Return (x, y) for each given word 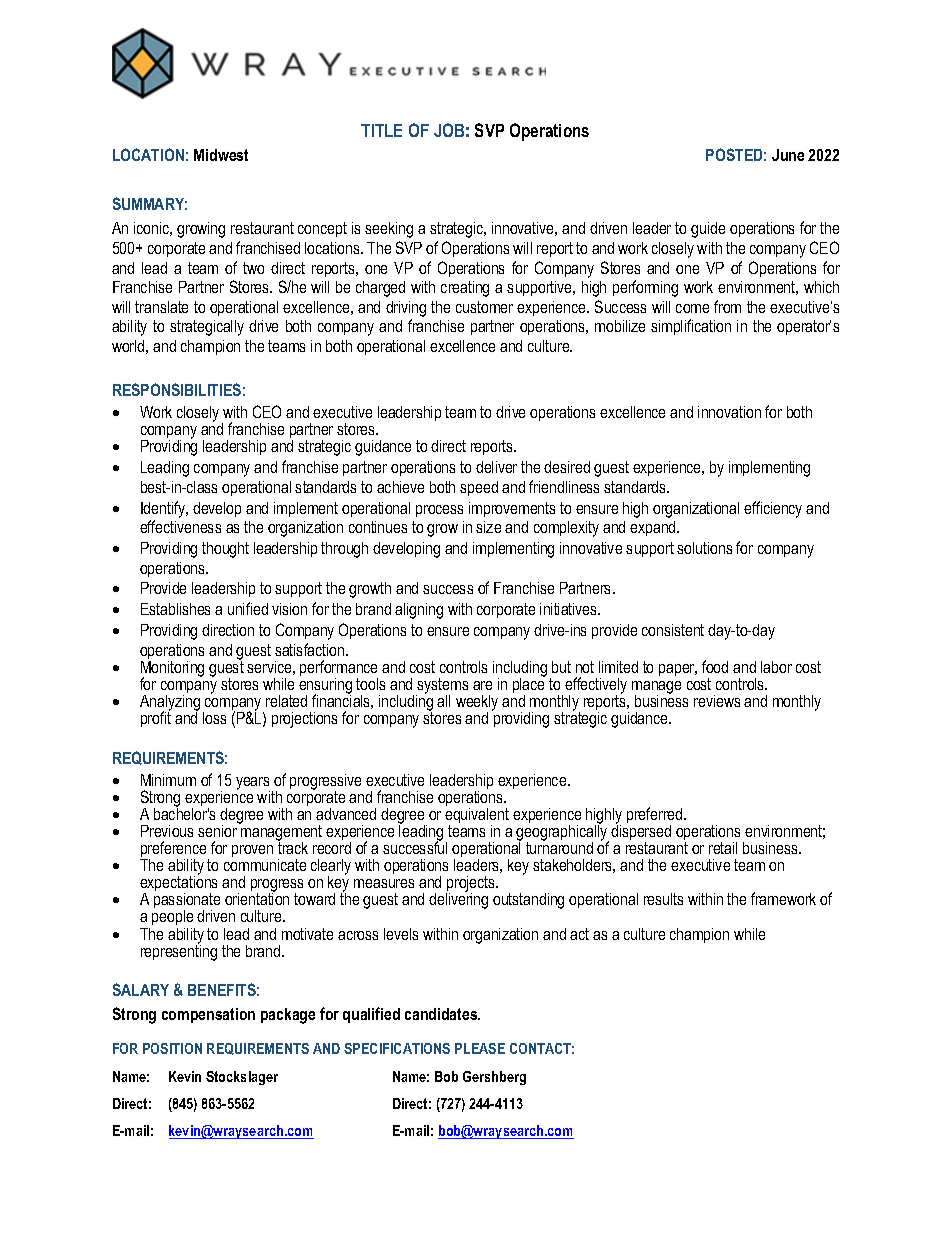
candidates (442, 1014)
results (663, 899)
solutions (704, 548)
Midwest (221, 155)
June (788, 155)
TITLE (381, 130)
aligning (419, 611)
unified (248, 608)
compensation (208, 1015)
